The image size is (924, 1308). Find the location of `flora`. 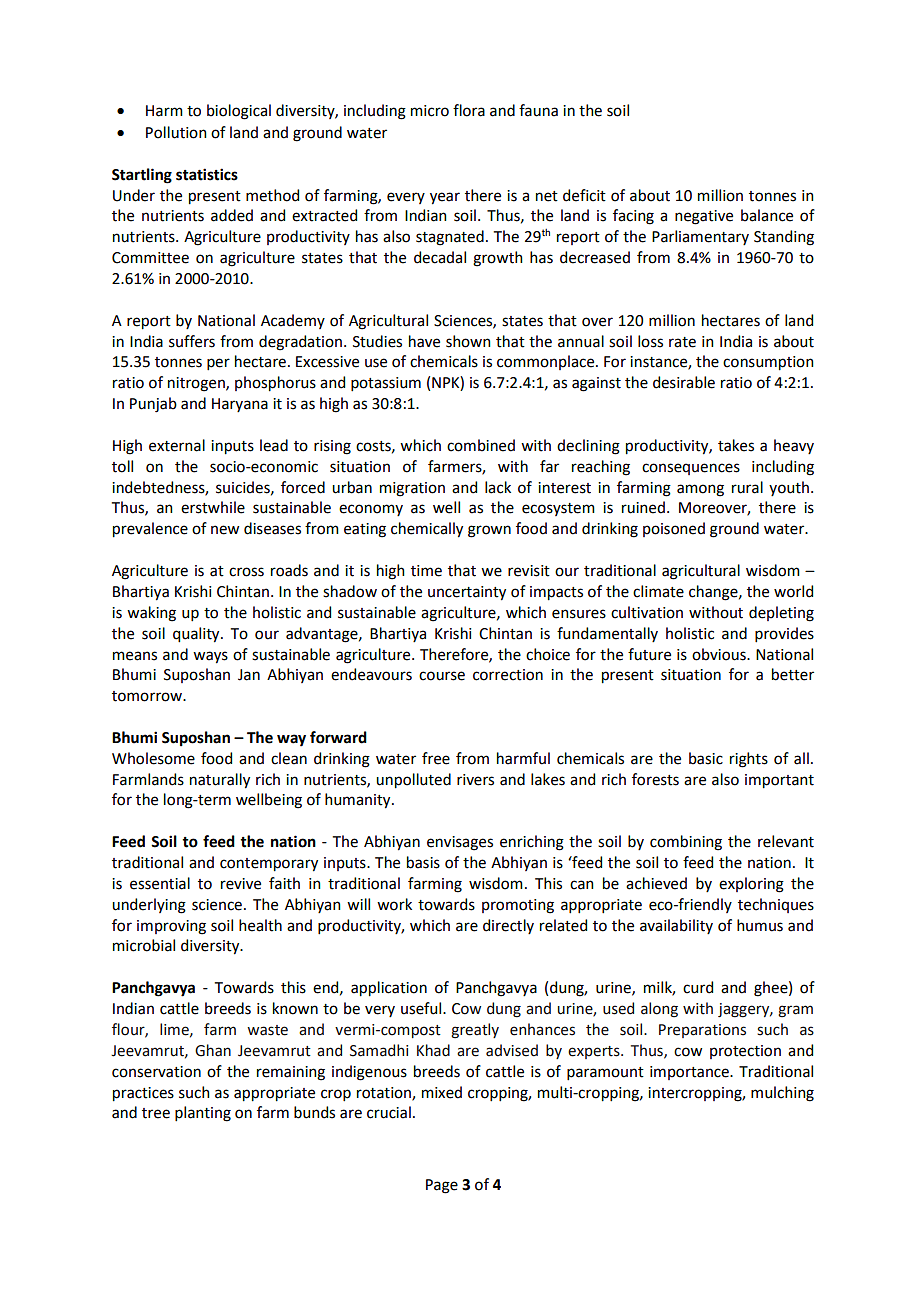

flora is located at coordinates (469, 110).
